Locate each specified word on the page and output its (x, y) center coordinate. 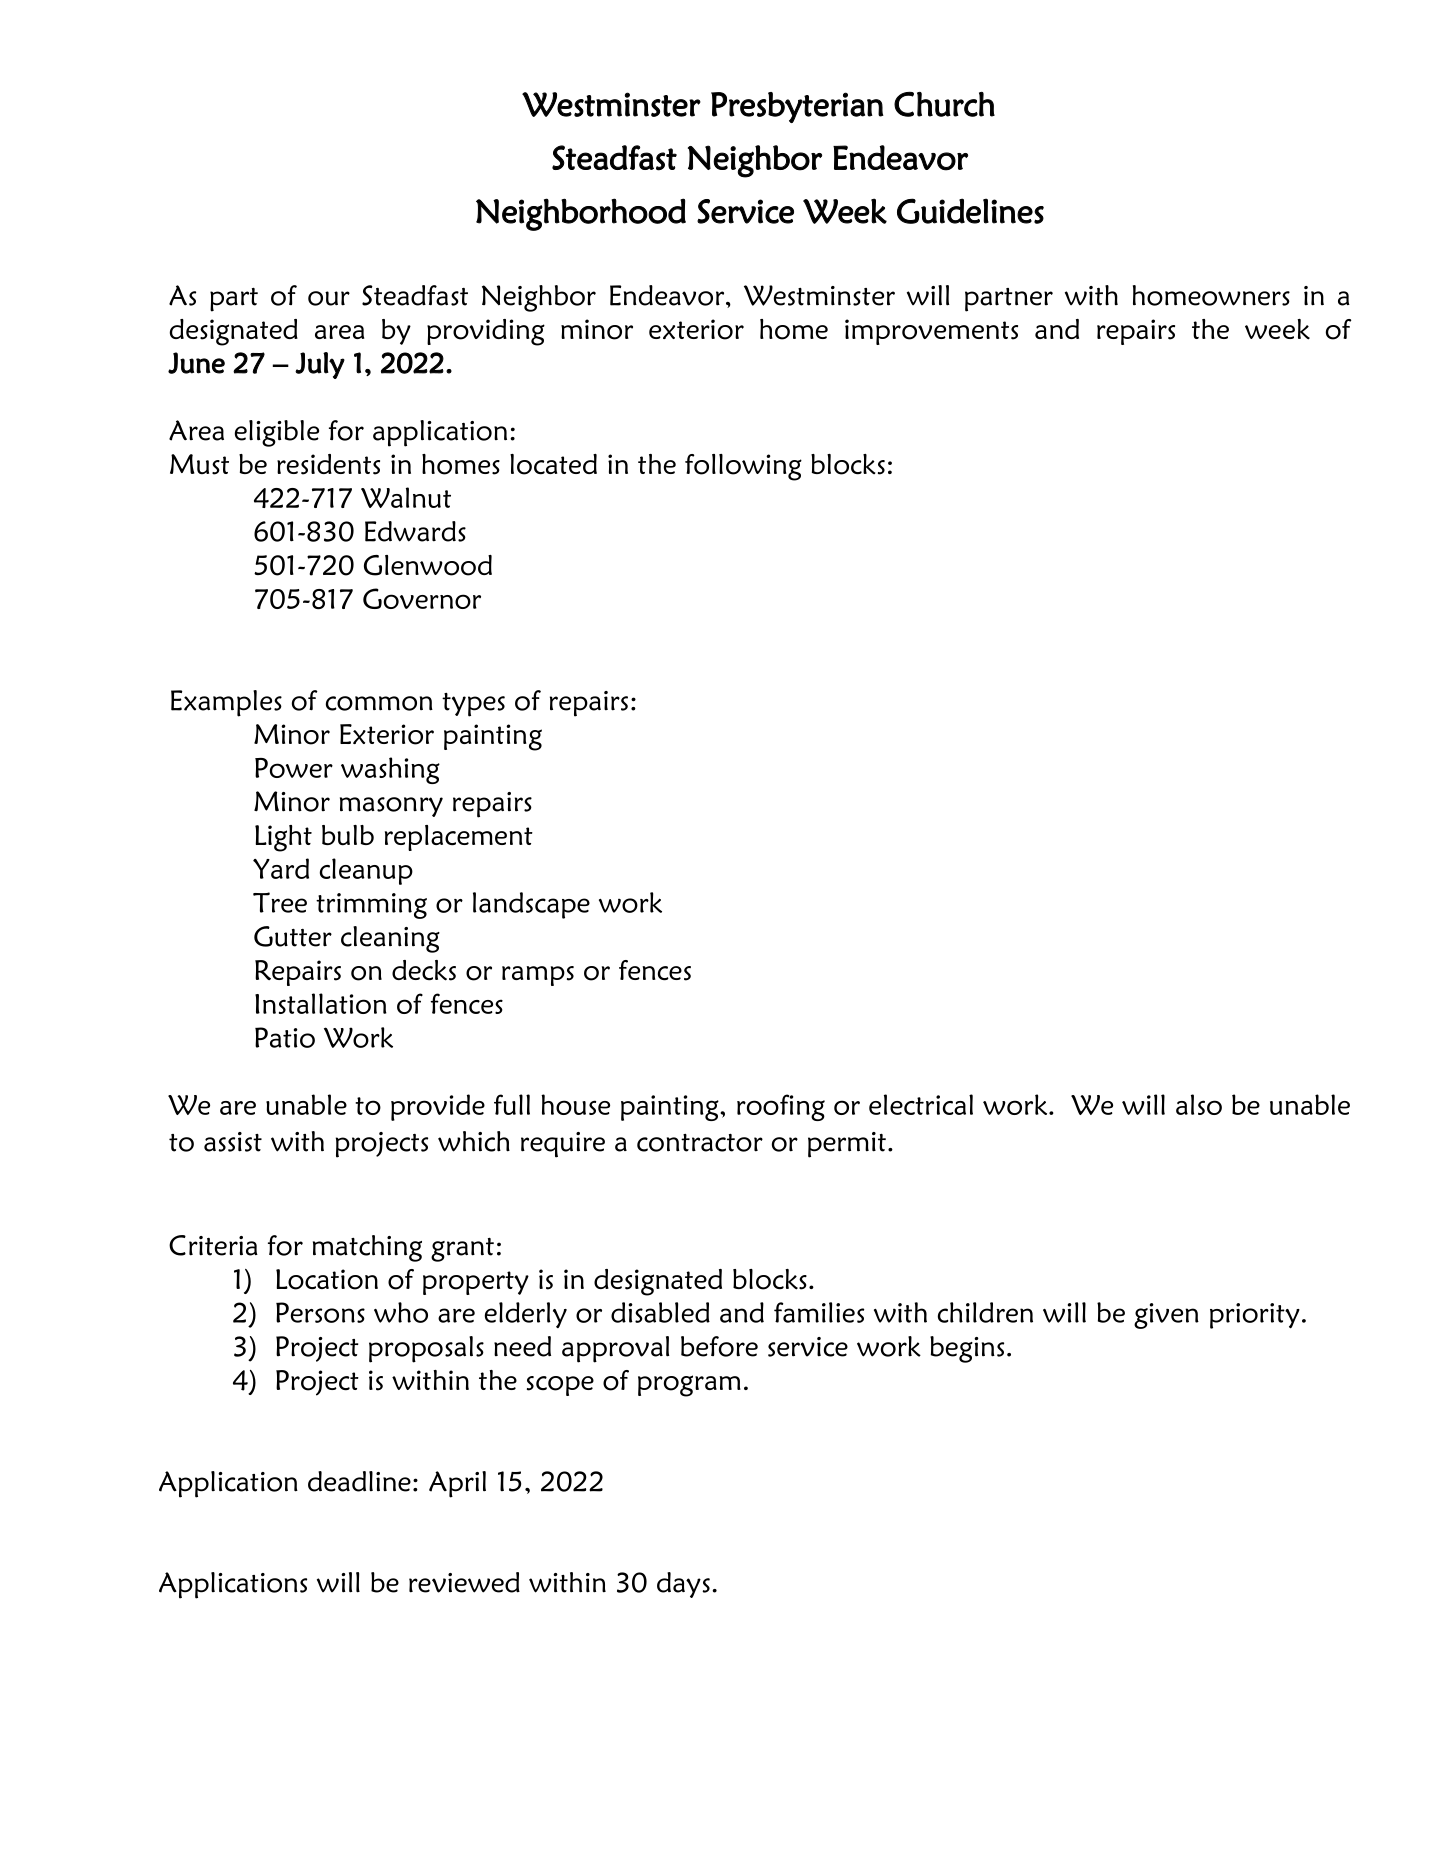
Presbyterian (797, 107)
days (683, 1585)
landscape (531, 905)
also (1199, 1104)
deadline (359, 1481)
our (329, 298)
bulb (348, 835)
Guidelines (970, 211)
